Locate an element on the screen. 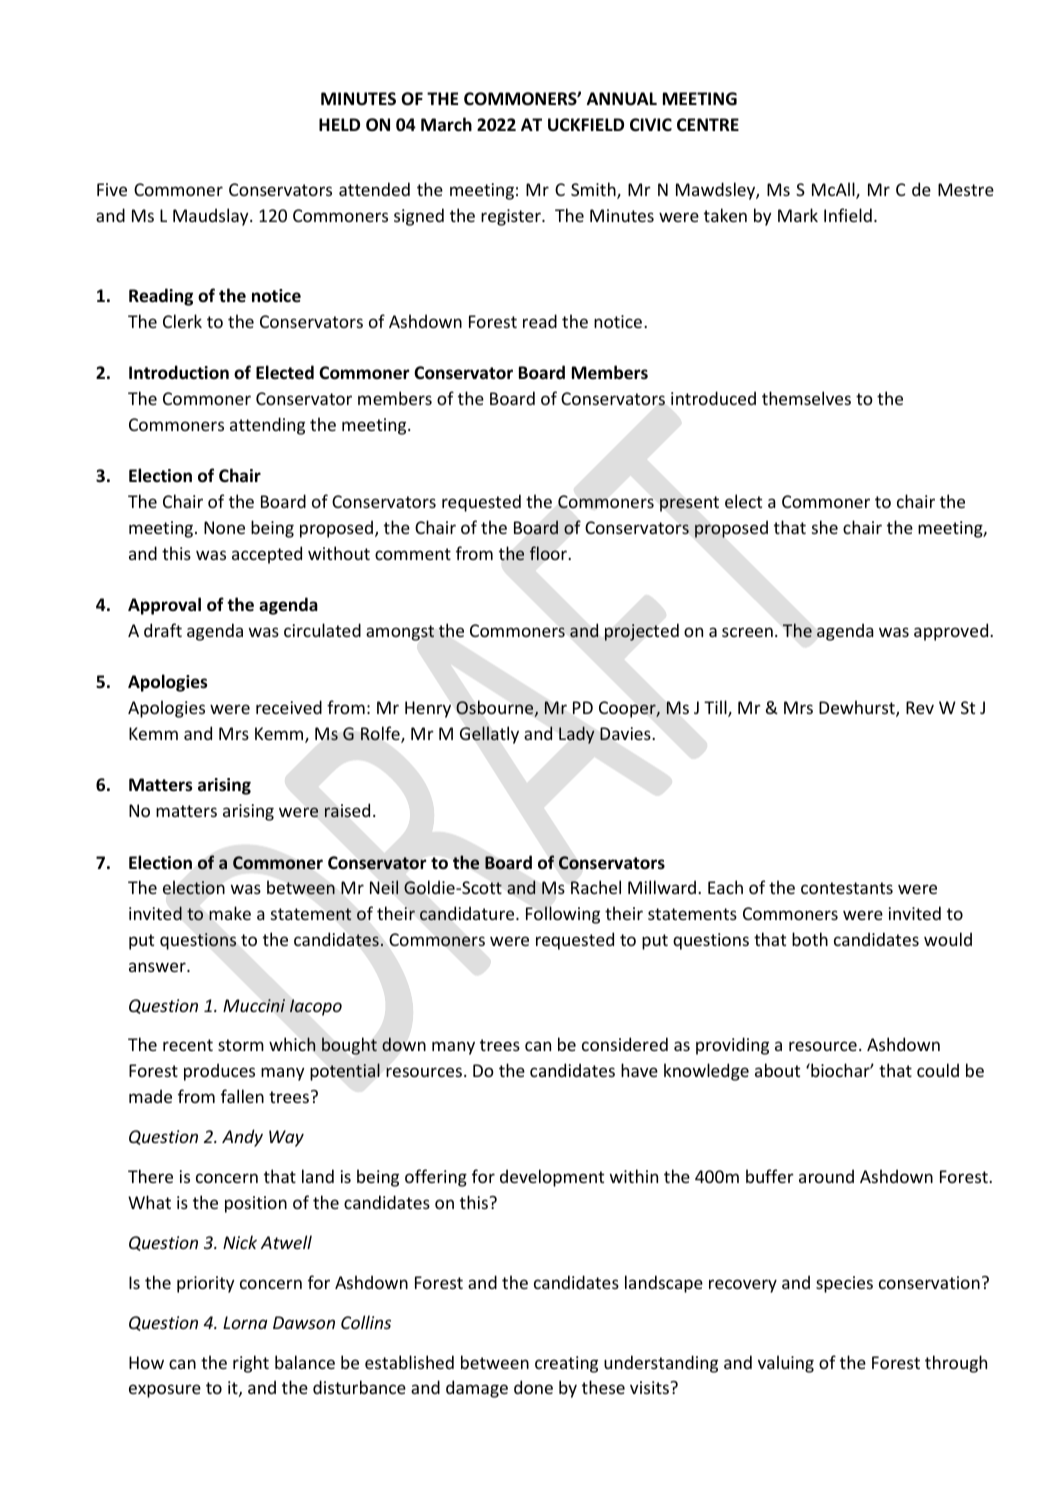  Infield is located at coordinates (848, 215).
